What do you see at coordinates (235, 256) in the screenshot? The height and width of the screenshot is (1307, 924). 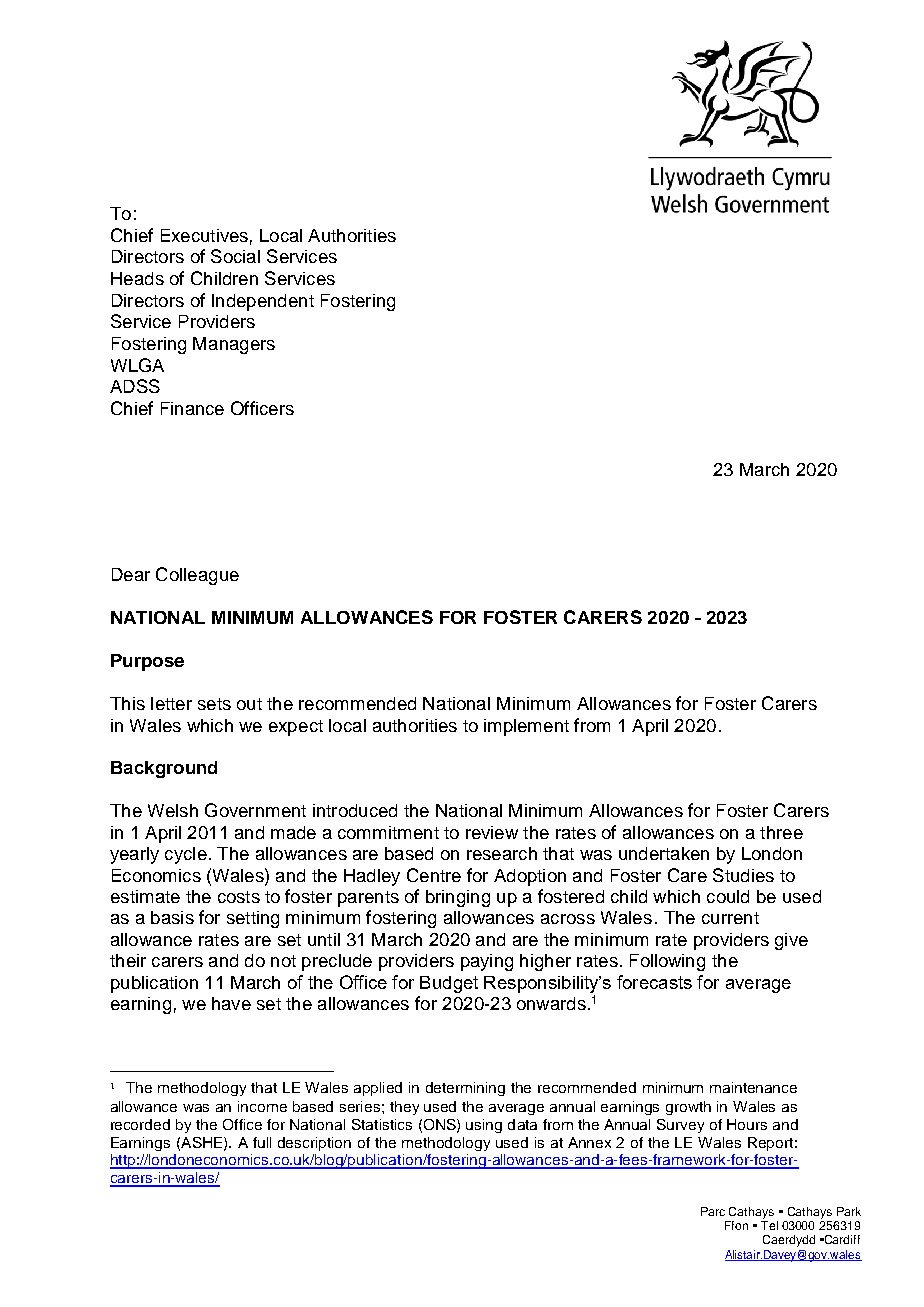 I see `Social` at bounding box center [235, 256].
